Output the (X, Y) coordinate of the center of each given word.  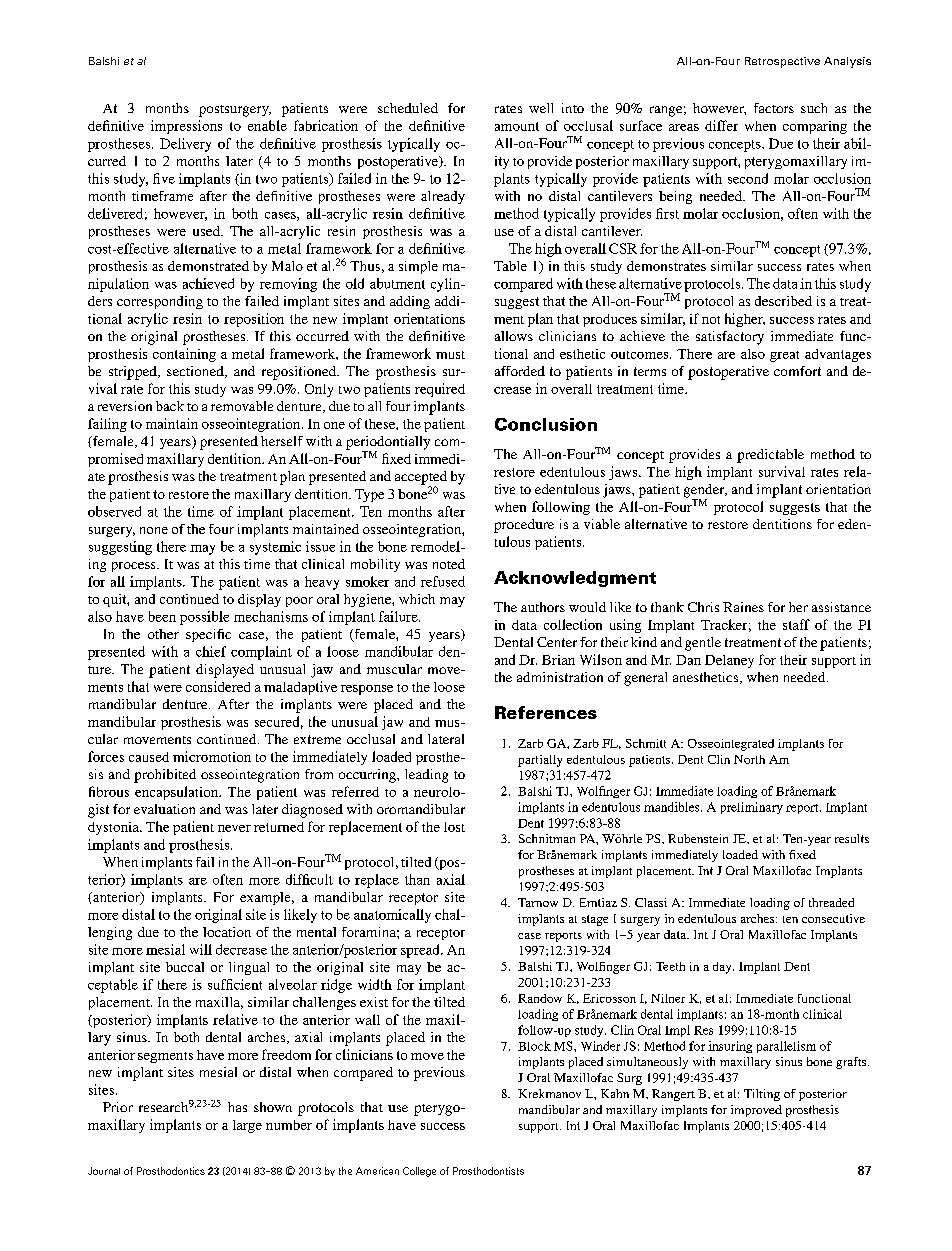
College (419, 1172)
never (234, 828)
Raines (743, 607)
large (247, 1126)
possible (204, 618)
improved (756, 1111)
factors (774, 108)
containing (184, 355)
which (417, 599)
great (784, 356)
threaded (831, 902)
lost (454, 827)
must (450, 355)
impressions (186, 127)
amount (517, 126)
